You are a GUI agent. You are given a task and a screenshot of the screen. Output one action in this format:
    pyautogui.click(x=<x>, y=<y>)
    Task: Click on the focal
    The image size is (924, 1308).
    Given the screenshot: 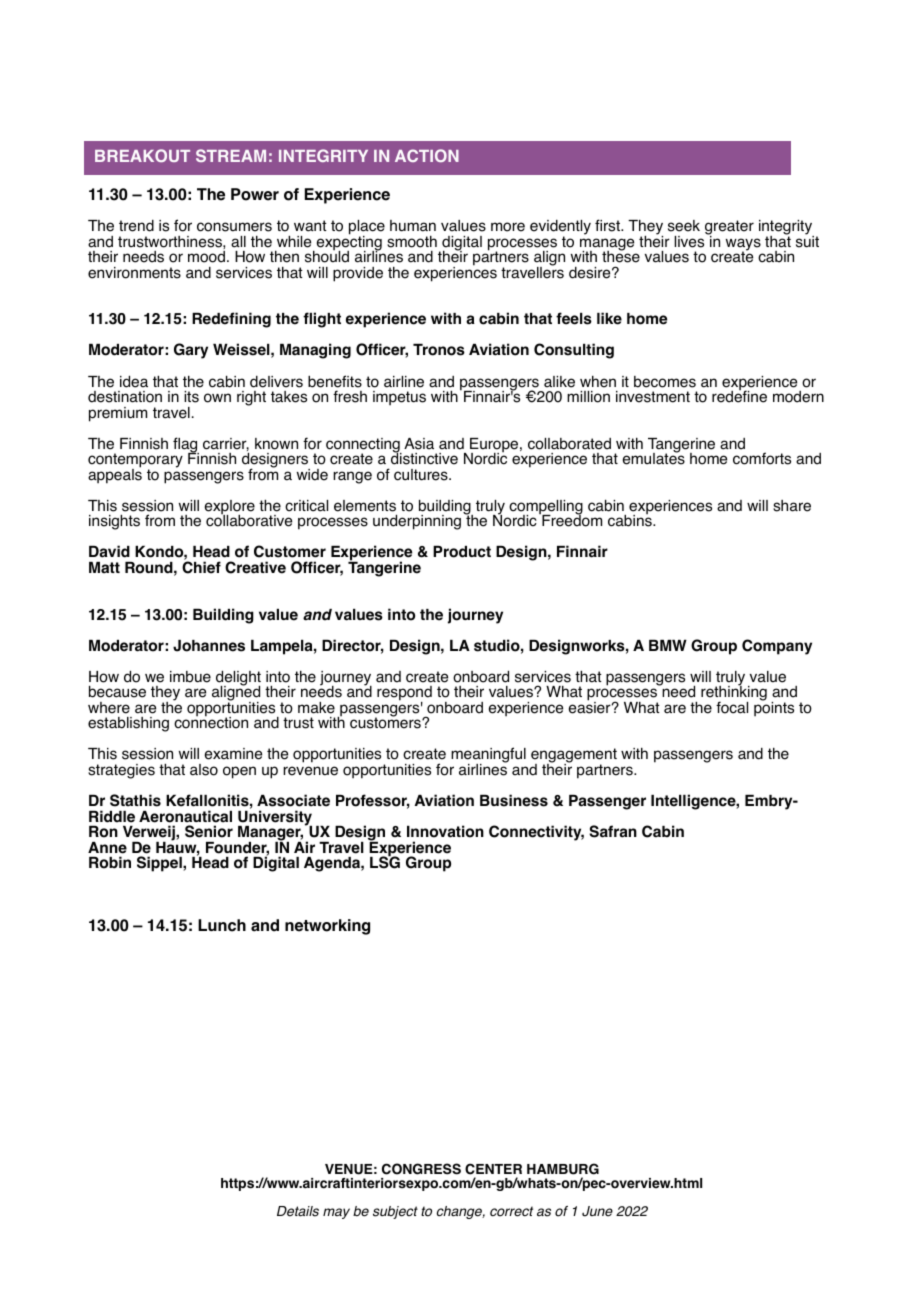 What is the action you would take?
    pyautogui.click(x=732, y=707)
